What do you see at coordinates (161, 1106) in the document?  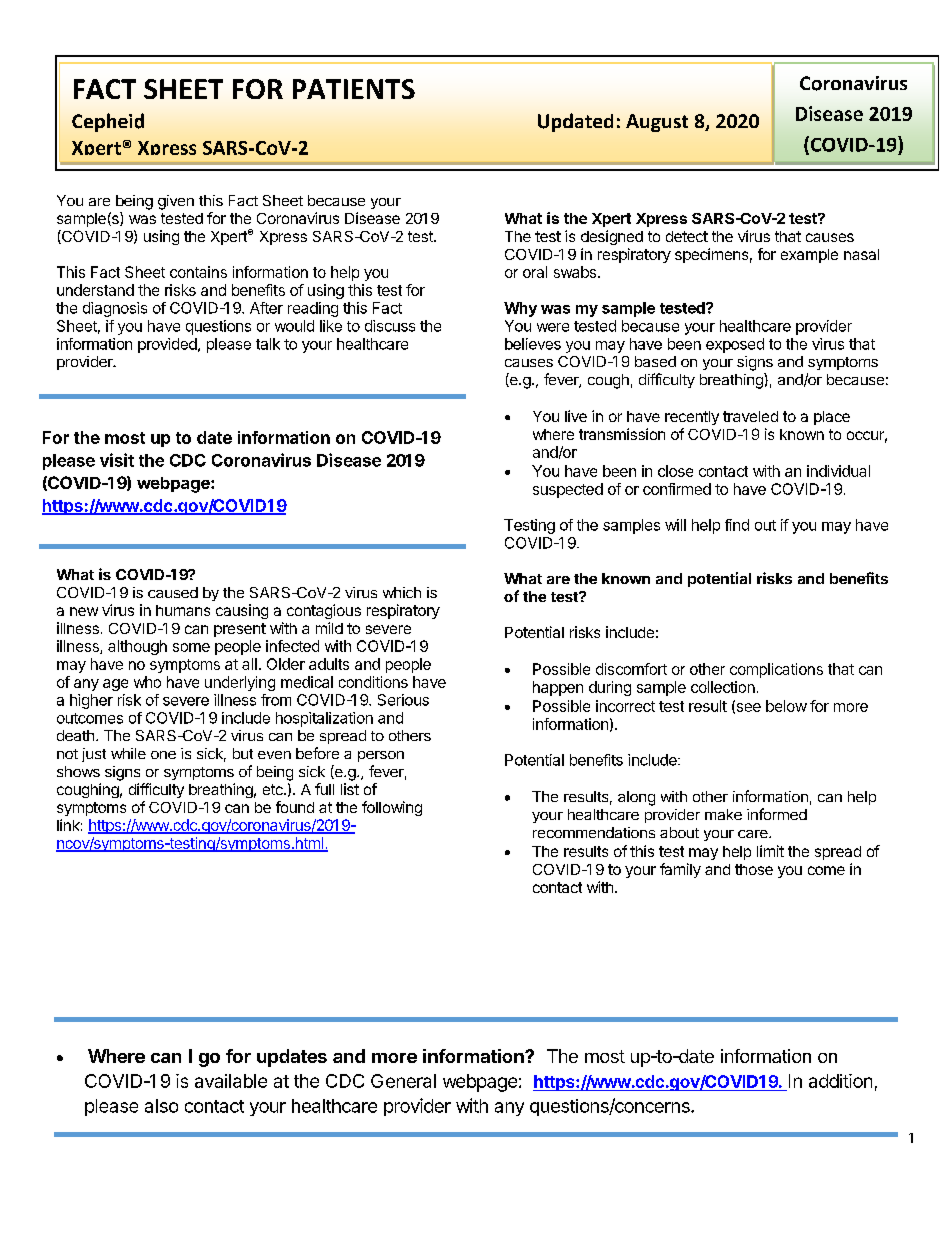 I see `also` at bounding box center [161, 1106].
